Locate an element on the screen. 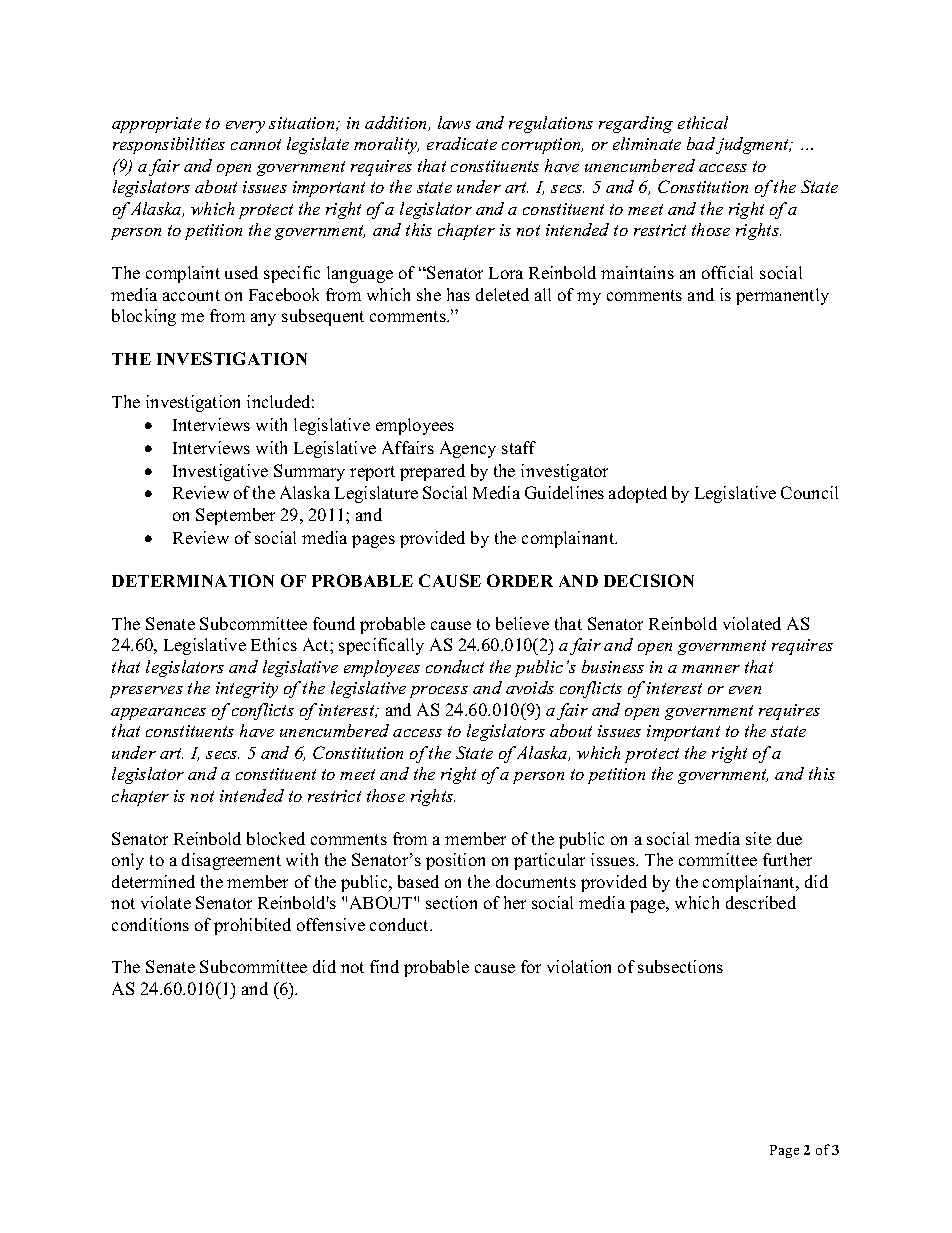 The image size is (952, 1233). responsibilities is located at coordinates (169, 145).
